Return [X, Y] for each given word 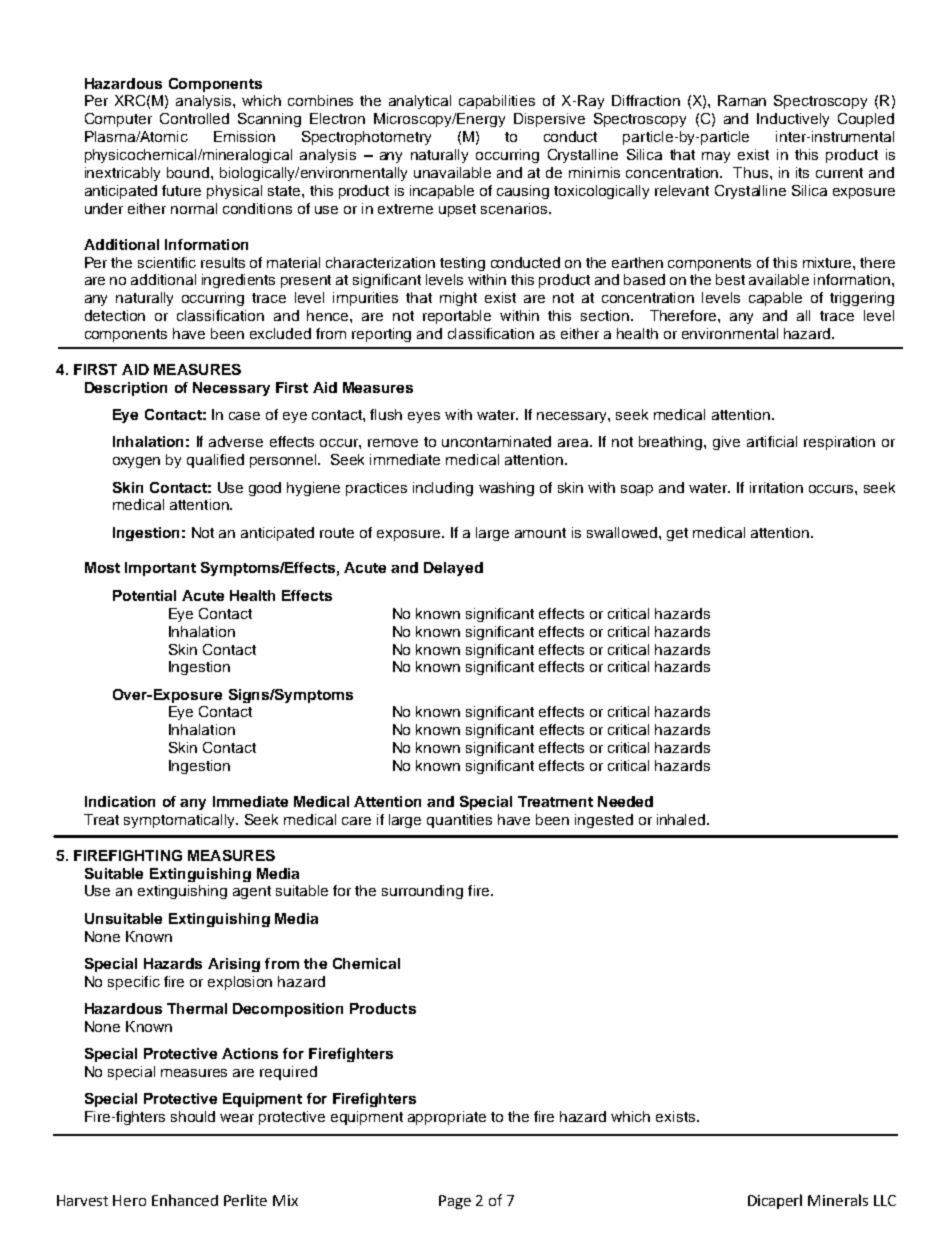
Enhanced [185, 1200]
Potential [144, 595]
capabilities [497, 102]
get [677, 534]
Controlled [194, 118]
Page [455, 1202]
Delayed [453, 569]
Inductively [793, 120]
